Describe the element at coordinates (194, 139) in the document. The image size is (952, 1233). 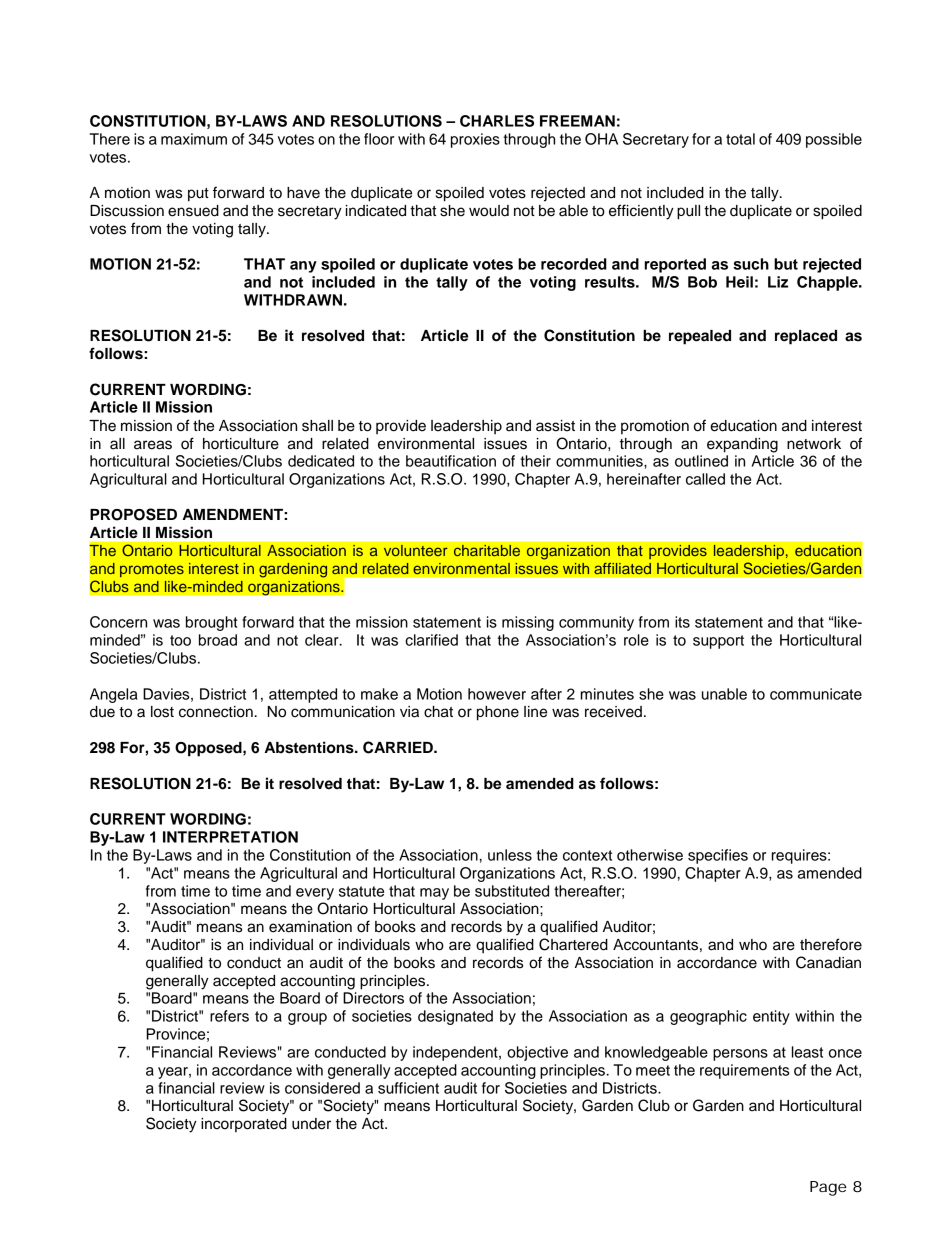
I see `maximum` at that location.
